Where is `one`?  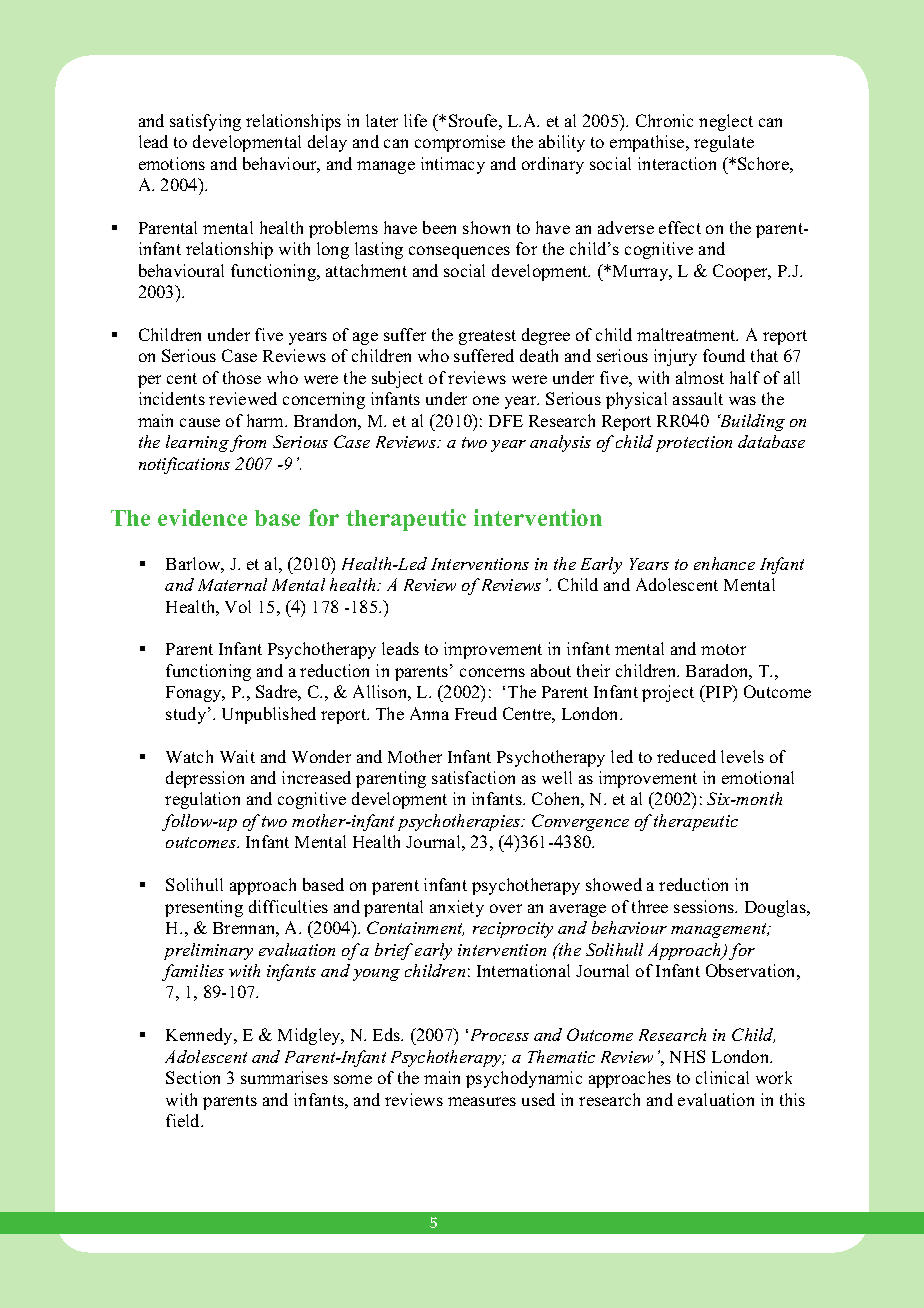 one is located at coordinates (486, 400).
